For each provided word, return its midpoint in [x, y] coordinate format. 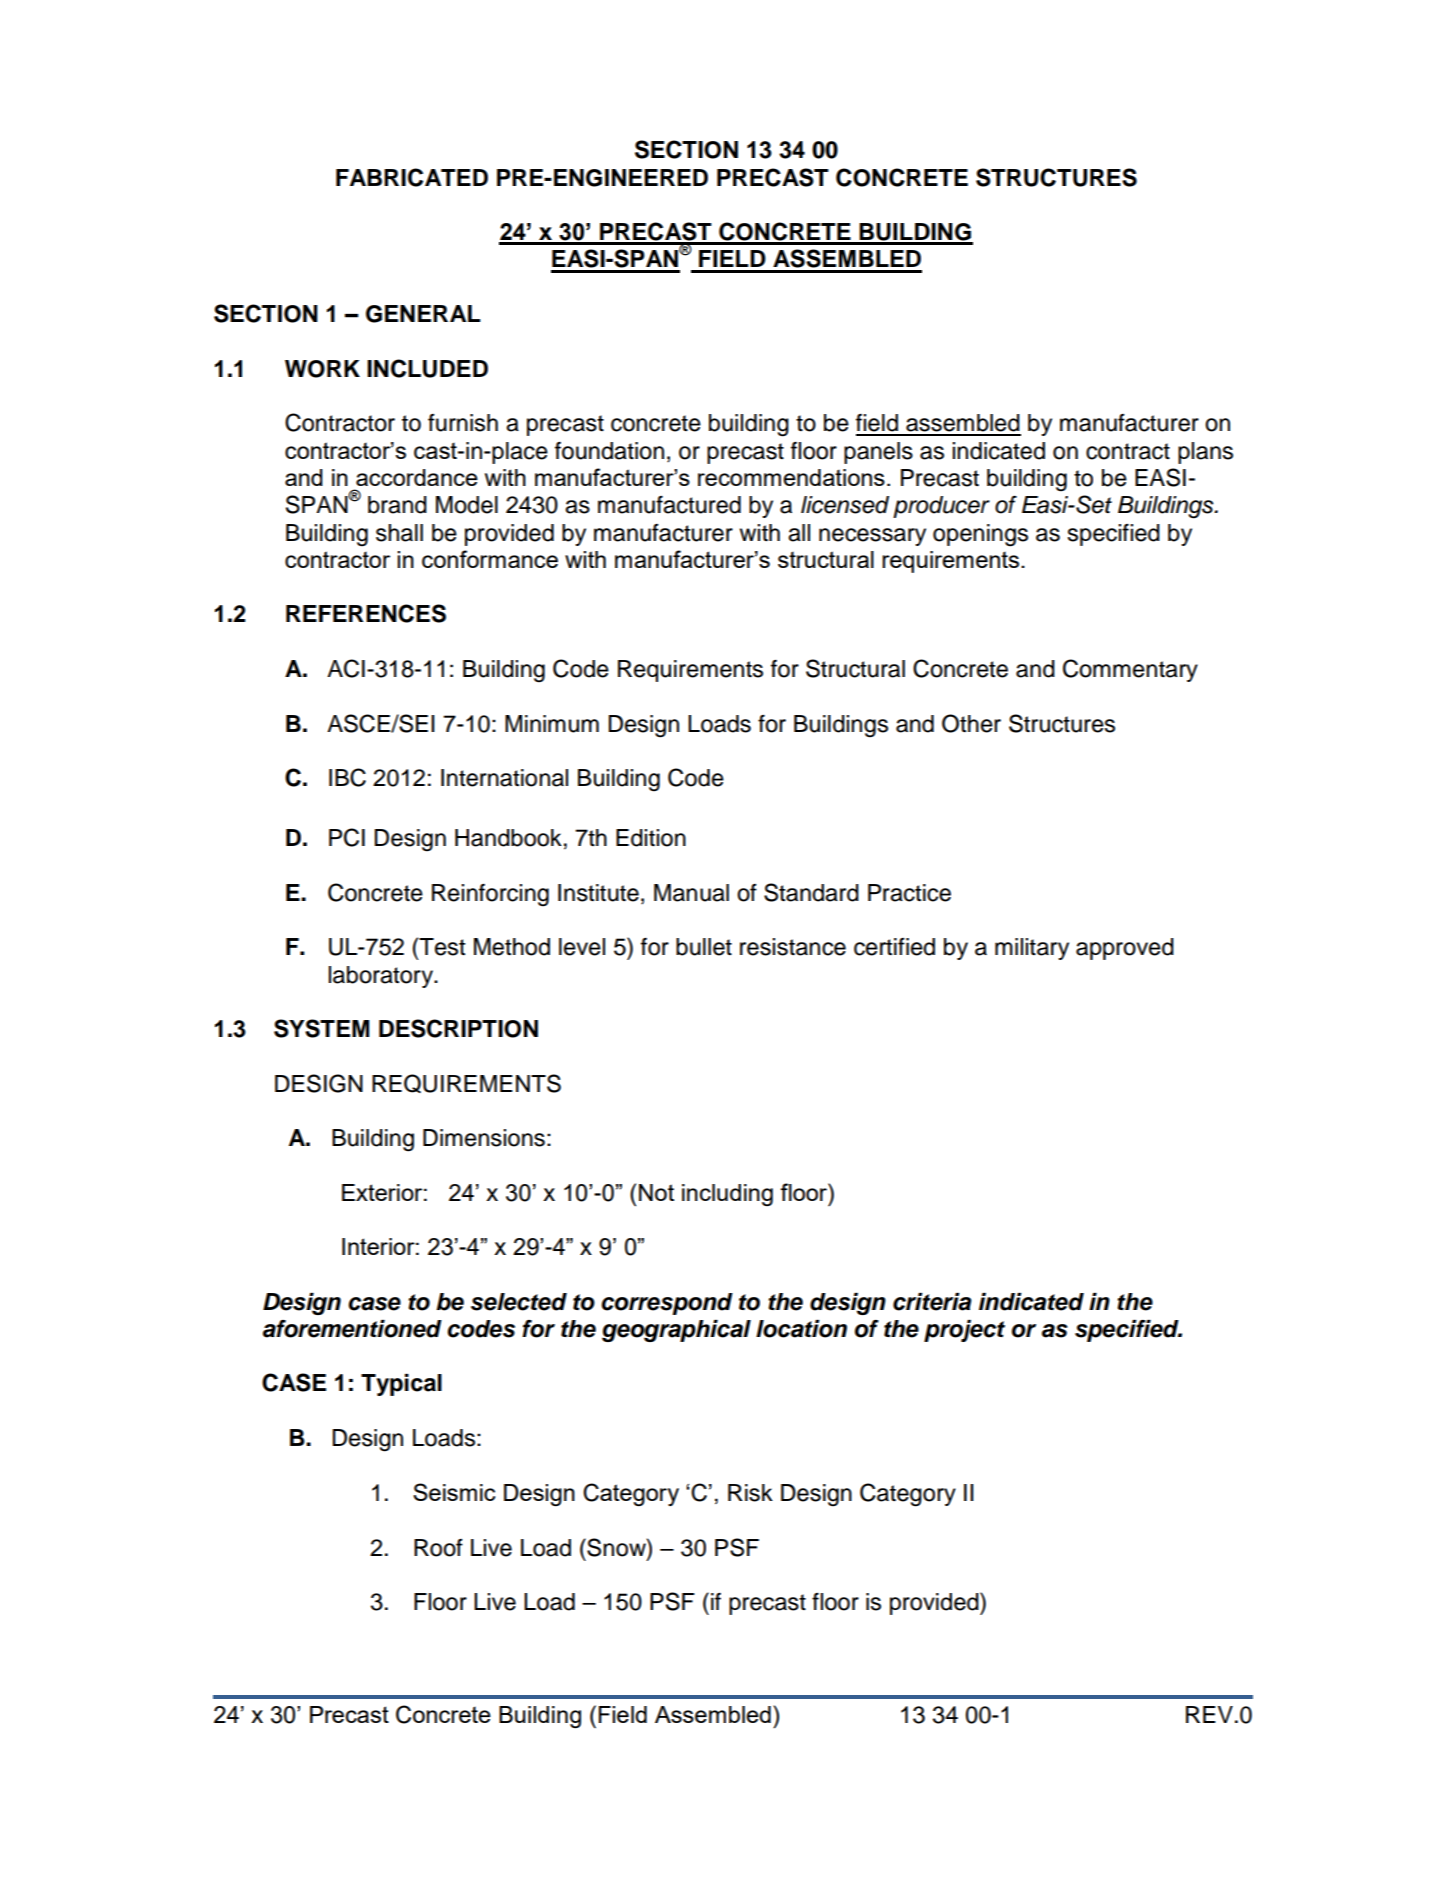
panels [878, 453]
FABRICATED [412, 177]
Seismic [454, 1492]
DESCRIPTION [458, 1028]
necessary [872, 537]
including [727, 1195]
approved [1125, 949]
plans [1205, 453]
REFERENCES [366, 613]
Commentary [1130, 670]
